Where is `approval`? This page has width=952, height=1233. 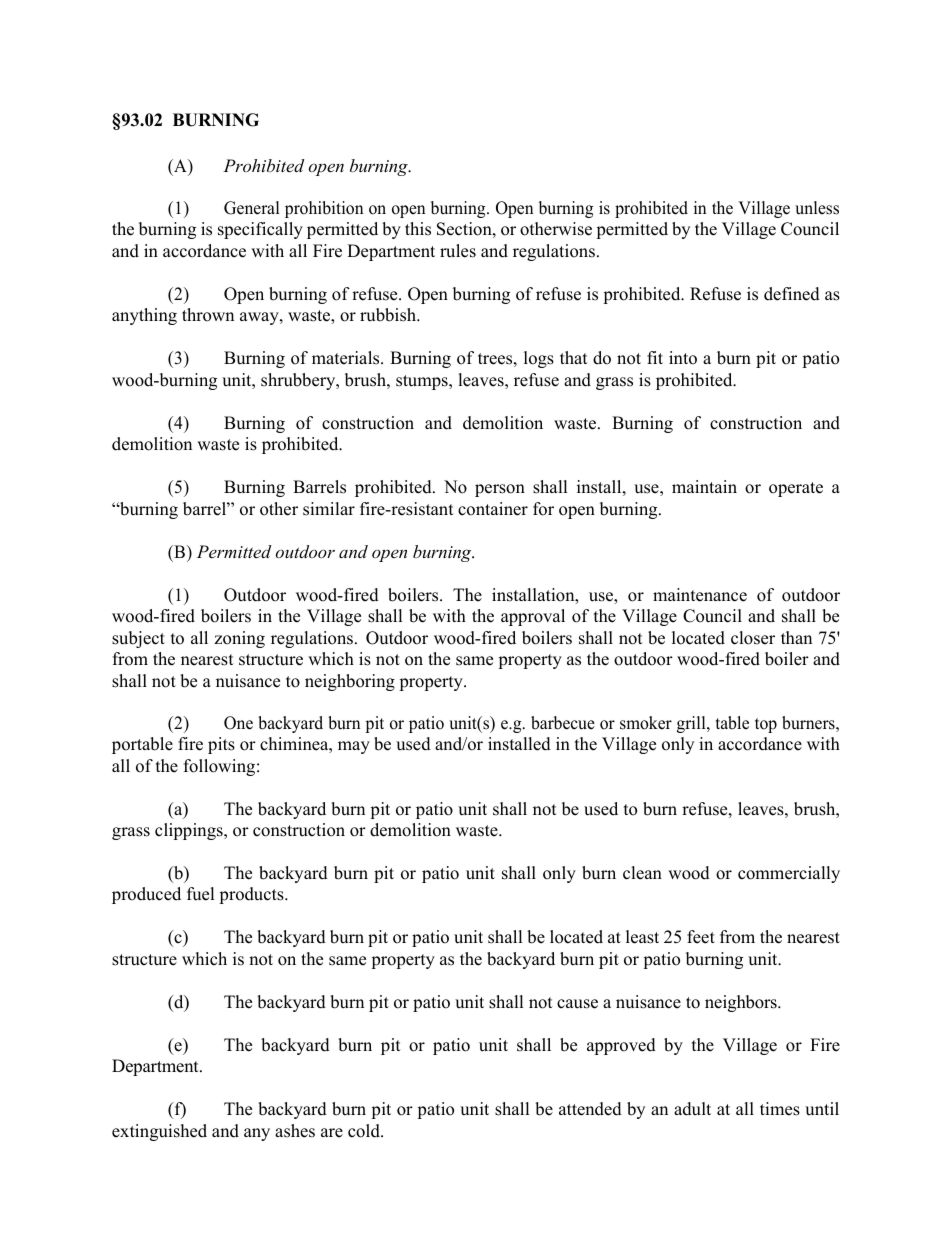 approval is located at coordinates (533, 617).
